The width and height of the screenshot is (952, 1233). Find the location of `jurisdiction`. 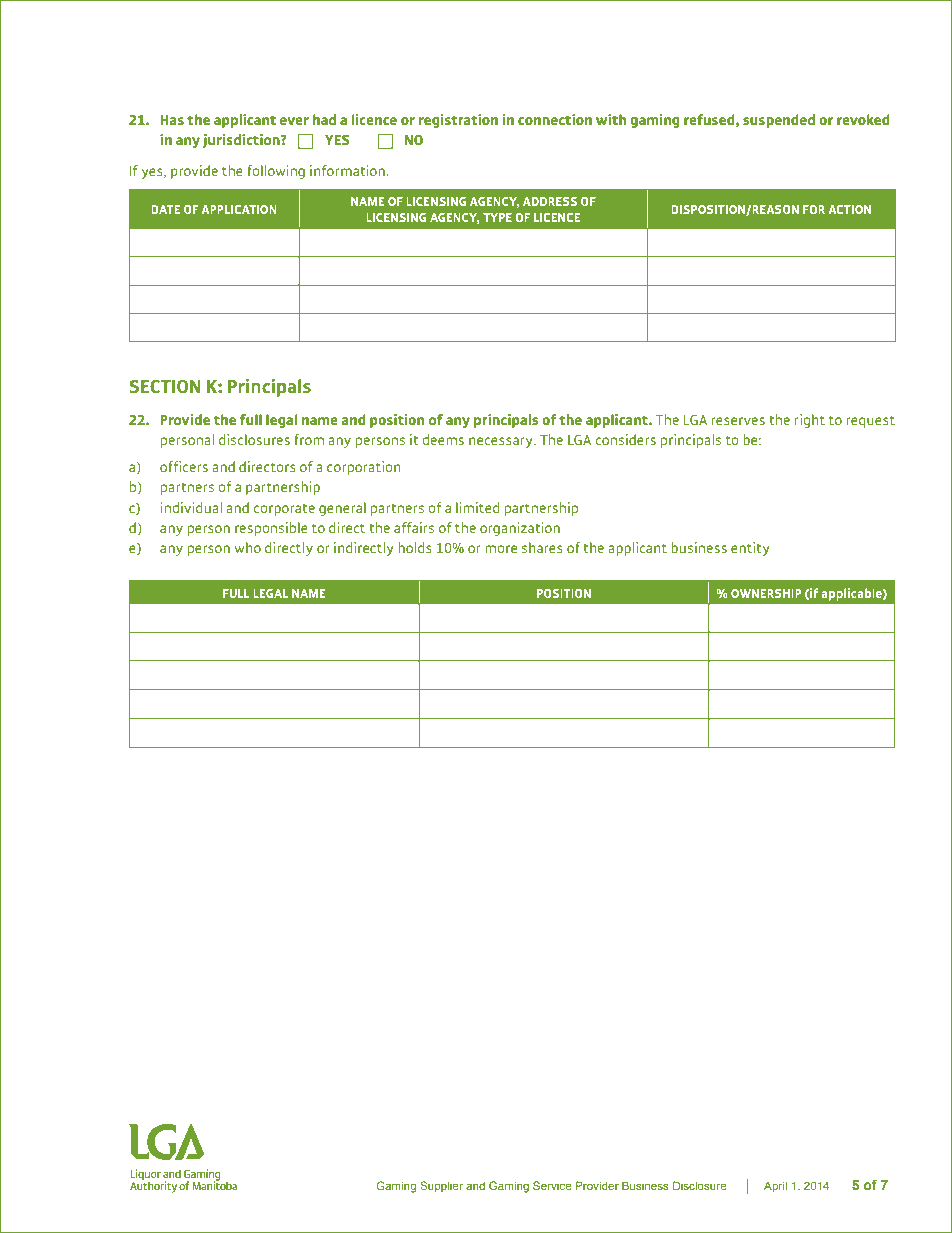

jurisdiction is located at coordinates (242, 141).
